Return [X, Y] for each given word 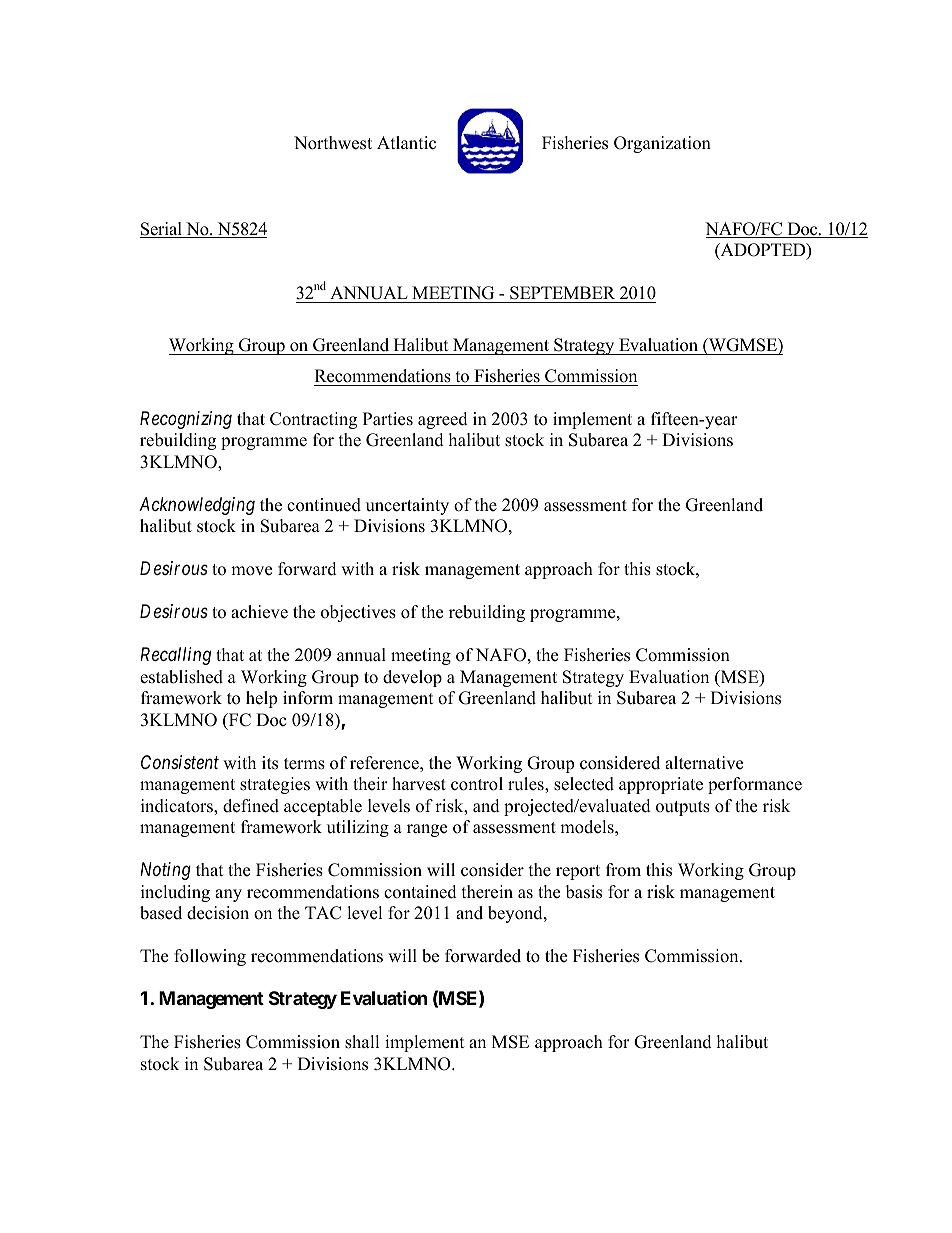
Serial [162, 230]
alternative [704, 763]
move [251, 571]
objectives [358, 613]
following [210, 957]
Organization [662, 144]
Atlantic [406, 143]
